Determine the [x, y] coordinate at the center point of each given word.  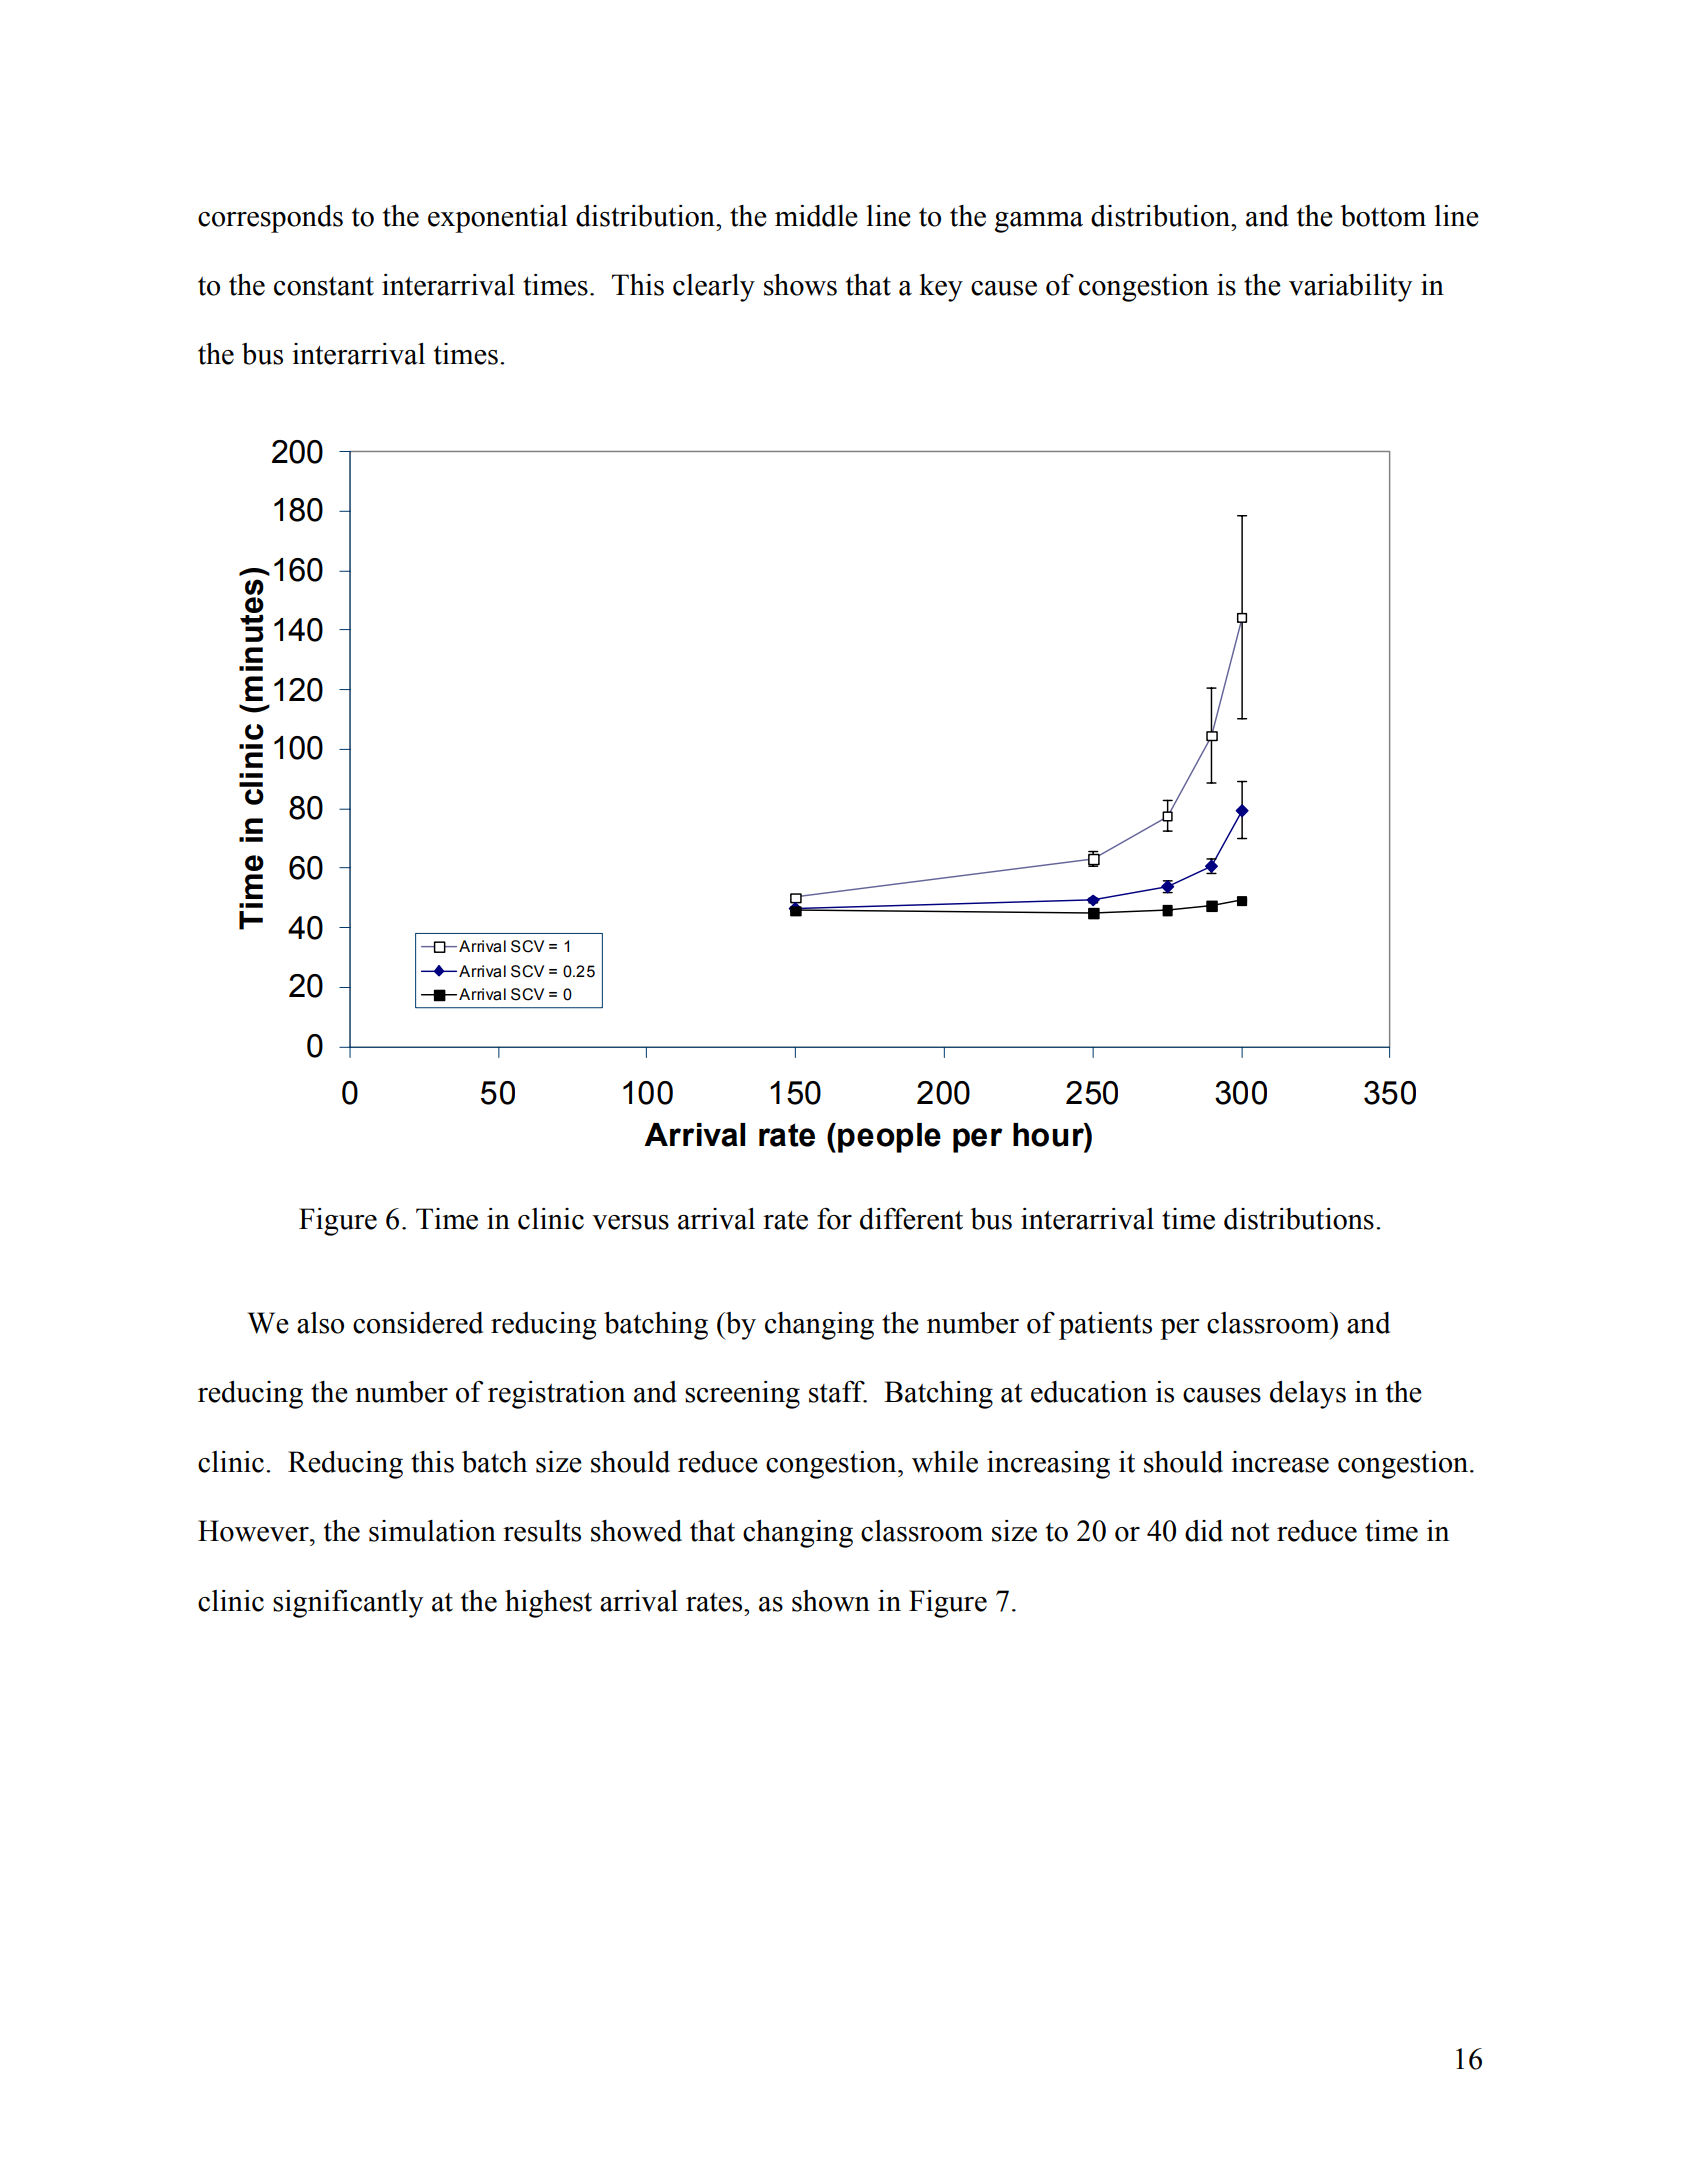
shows [800, 285]
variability [1350, 288]
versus [630, 1222]
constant [324, 286]
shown [831, 1601]
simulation [432, 1531]
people [889, 1138]
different [911, 1219]
